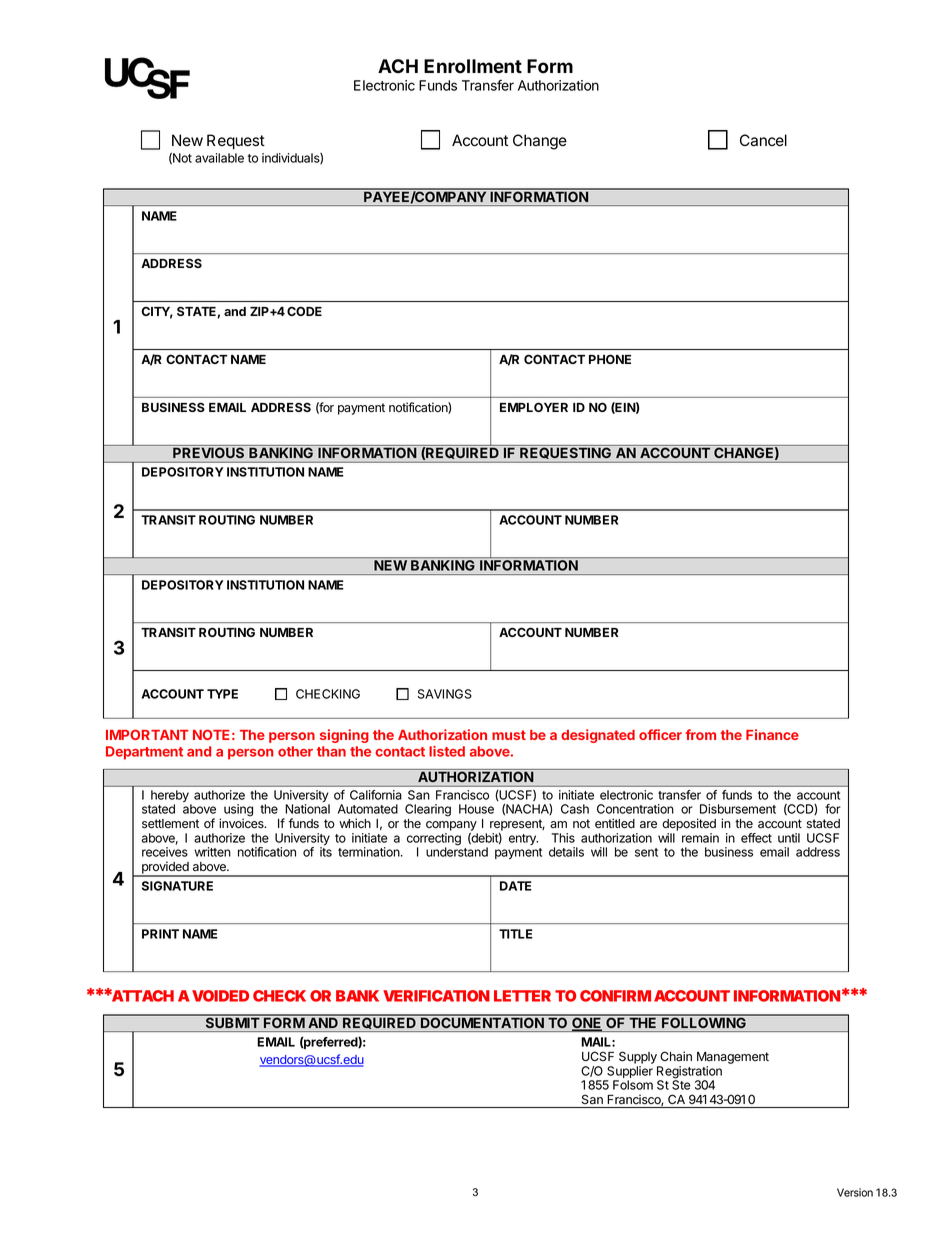 The width and height of the document is (952, 1233). What do you see at coordinates (473, 66) in the document?
I see `Enrollment` at bounding box center [473, 66].
